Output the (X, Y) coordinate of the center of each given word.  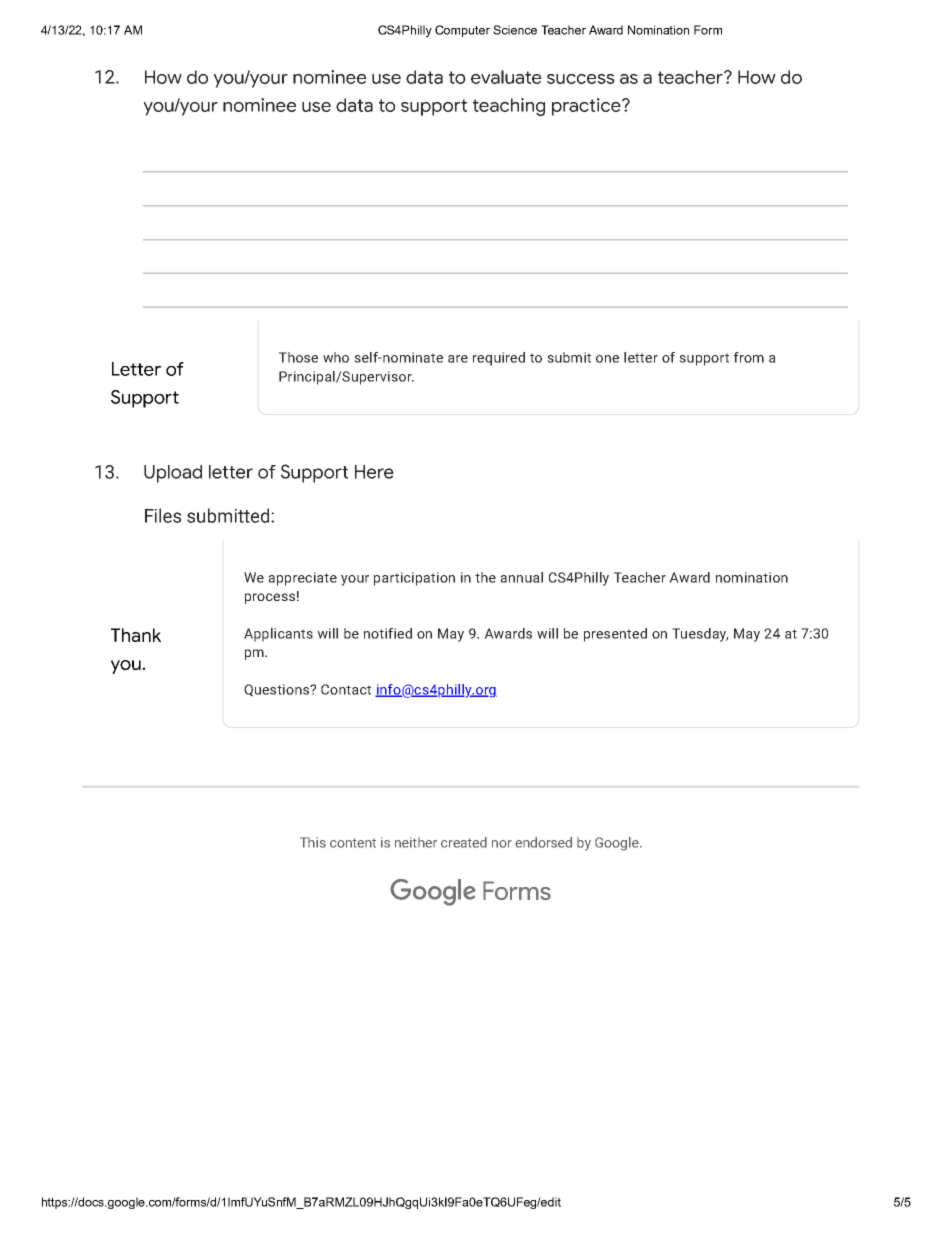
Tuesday (700, 635)
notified (388, 633)
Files (163, 515)
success (581, 79)
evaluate (506, 77)
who (336, 357)
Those (298, 357)
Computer (462, 31)
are (458, 359)
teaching (509, 107)
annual (521, 577)
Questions (277, 690)
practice (587, 107)
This (313, 842)
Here (374, 472)
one (607, 359)
